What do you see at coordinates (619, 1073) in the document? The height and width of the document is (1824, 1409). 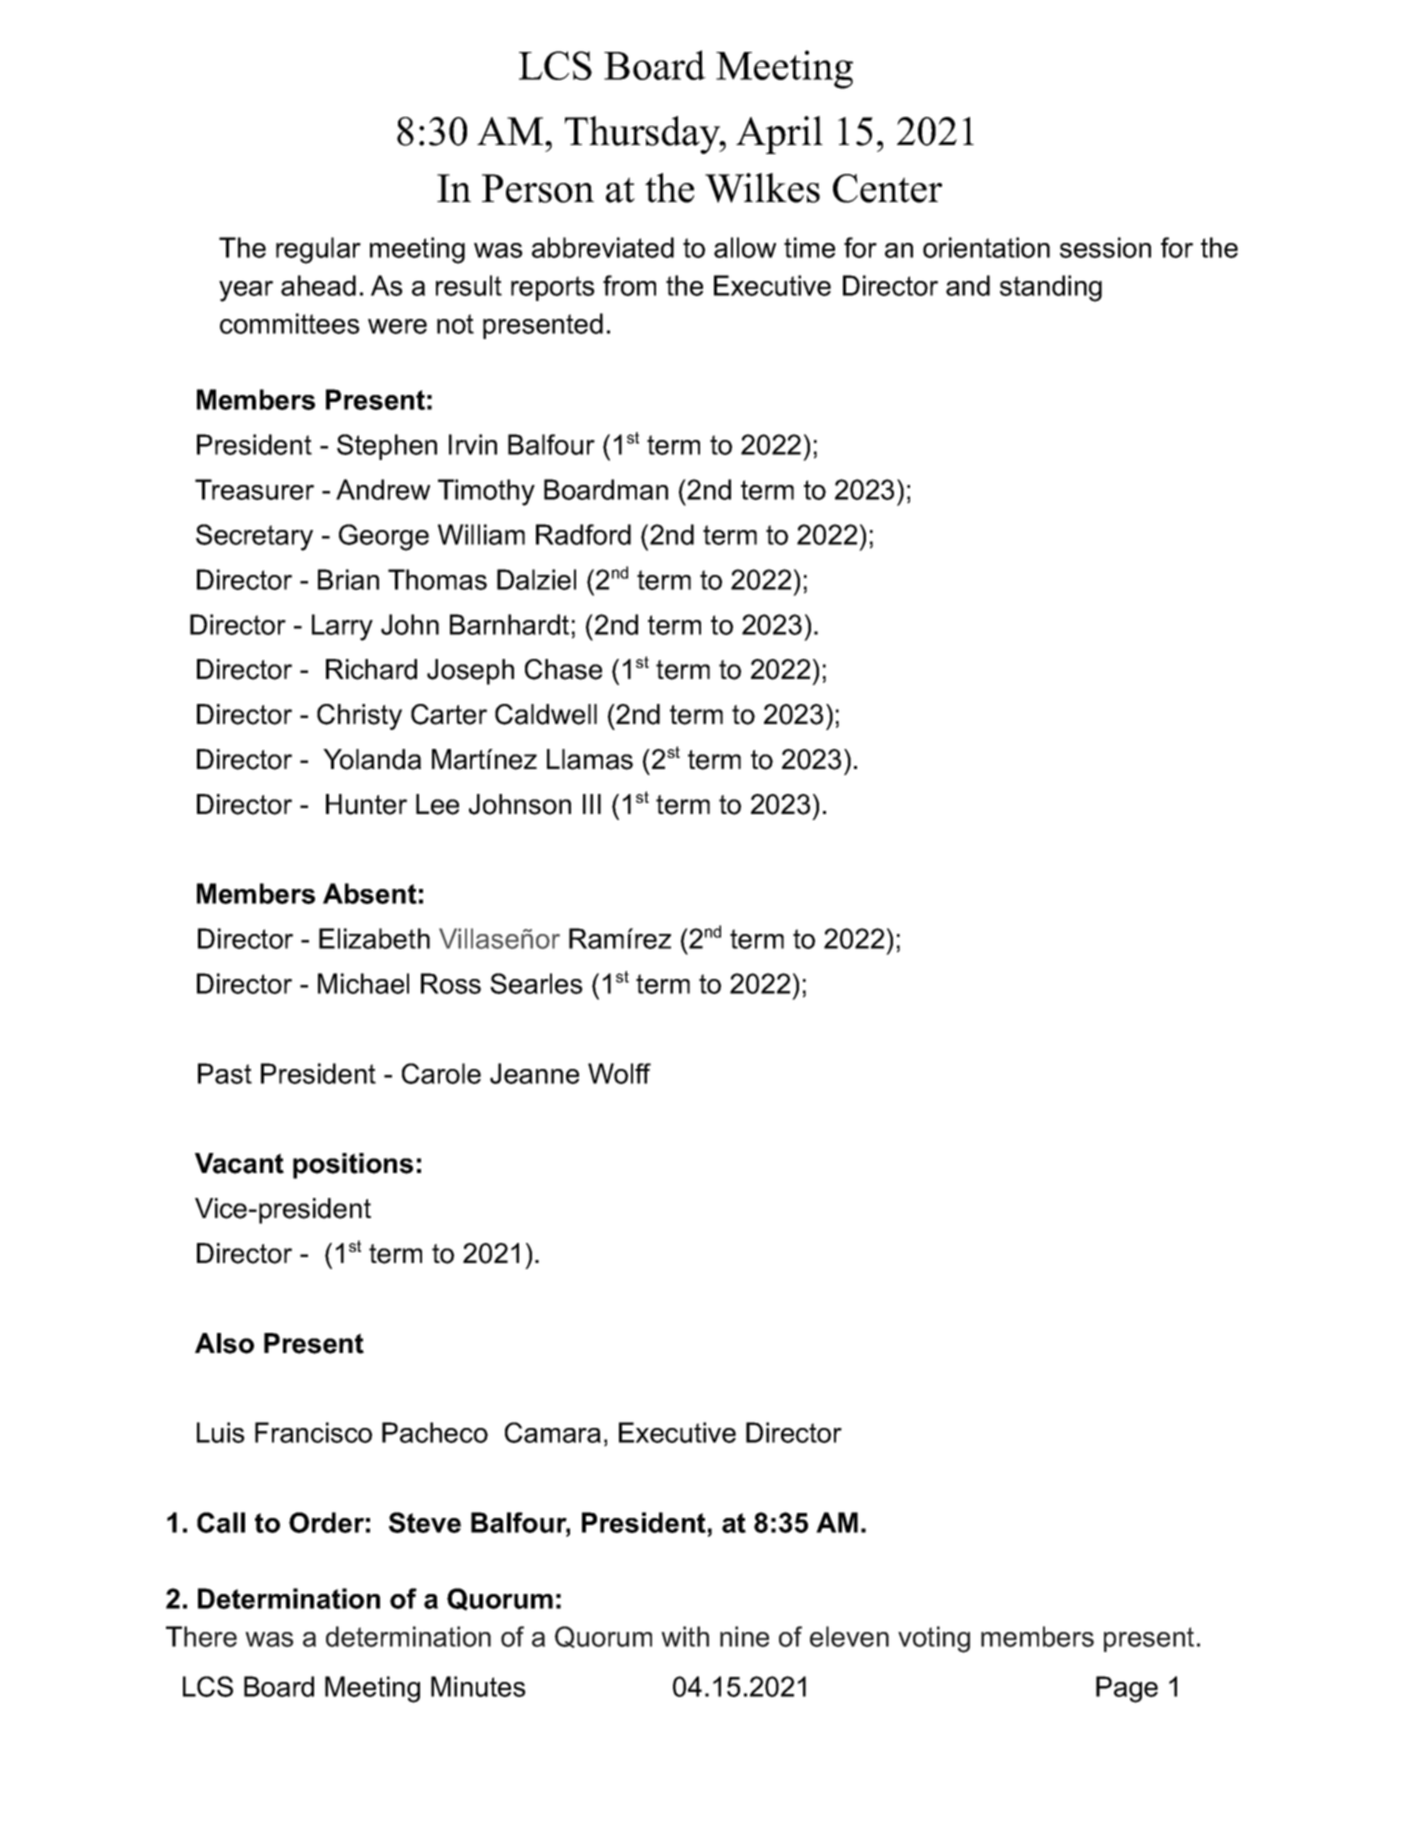 I see `Wolff` at bounding box center [619, 1073].
